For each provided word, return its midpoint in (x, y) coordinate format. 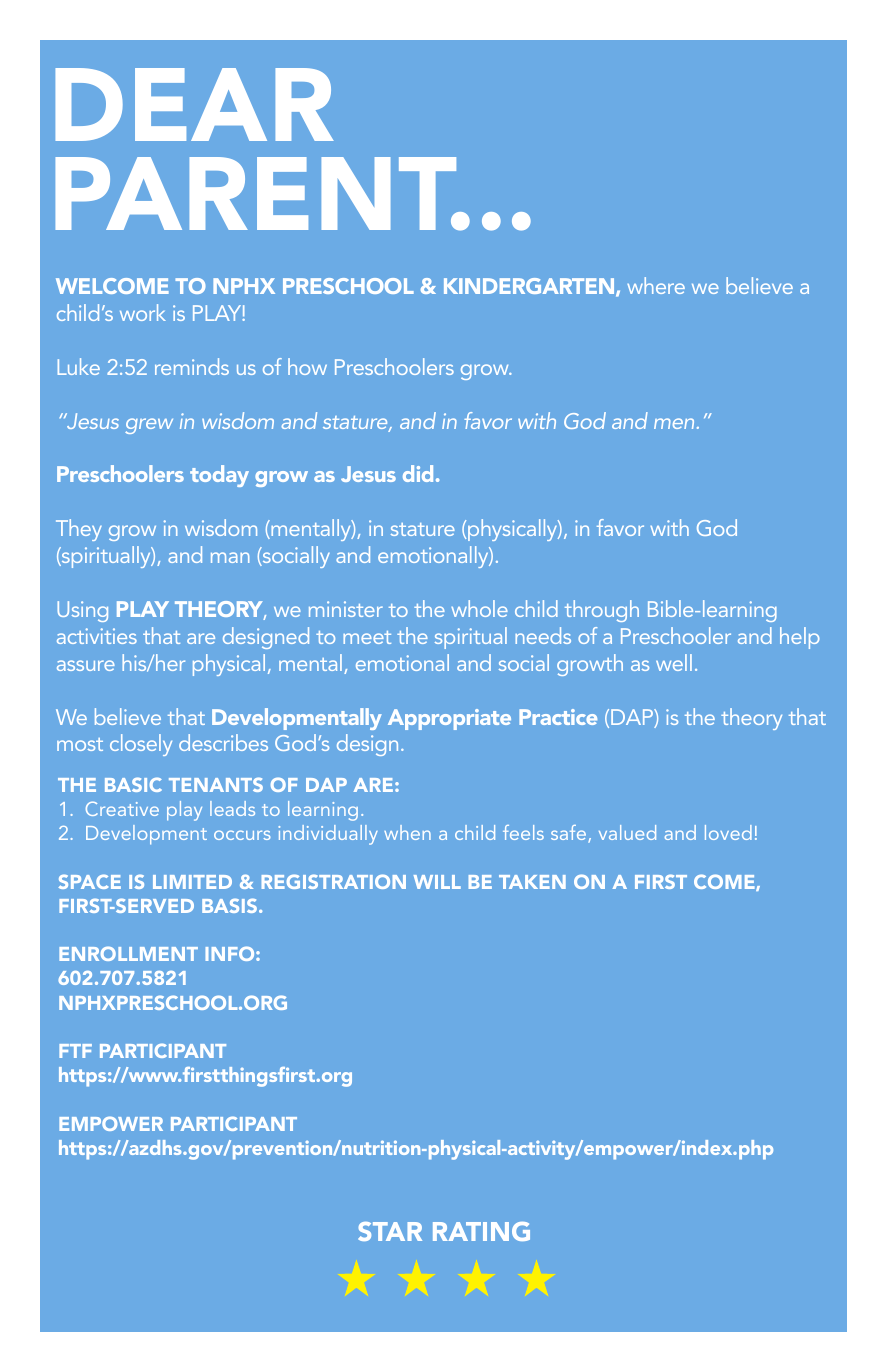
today (219, 476)
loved (728, 832)
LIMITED (192, 882)
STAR (390, 1231)
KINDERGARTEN (530, 287)
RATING (481, 1231)
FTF (75, 1051)
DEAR (194, 104)
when (407, 832)
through (602, 611)
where (656, 285)
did (418, 473)
